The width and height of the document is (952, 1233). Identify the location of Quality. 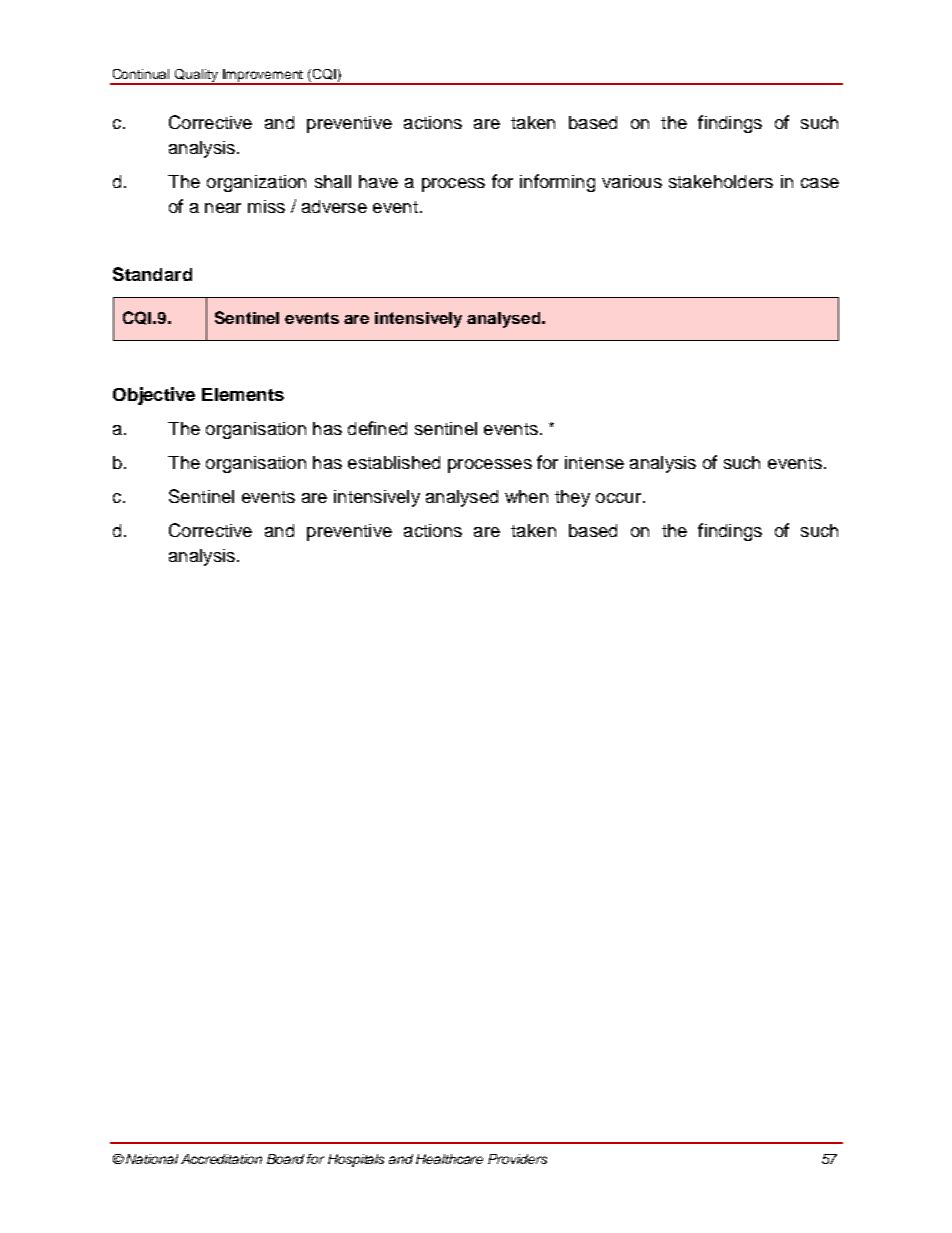
(197, 77).
